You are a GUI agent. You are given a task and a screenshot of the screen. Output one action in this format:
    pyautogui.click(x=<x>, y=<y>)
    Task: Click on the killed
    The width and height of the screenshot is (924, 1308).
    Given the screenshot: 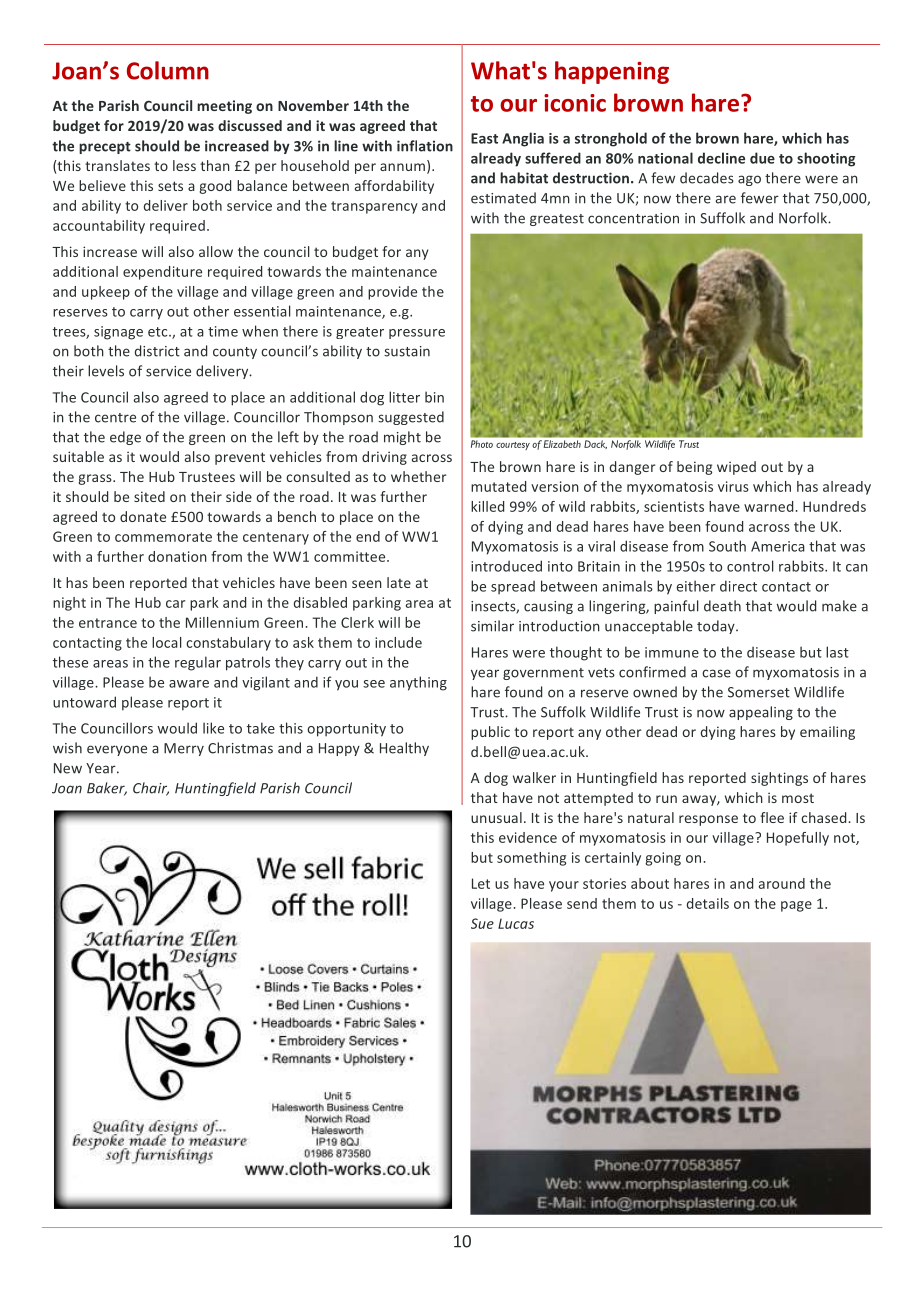 What is the action you would take?
    pyautogui.click(x=487, y=506)
